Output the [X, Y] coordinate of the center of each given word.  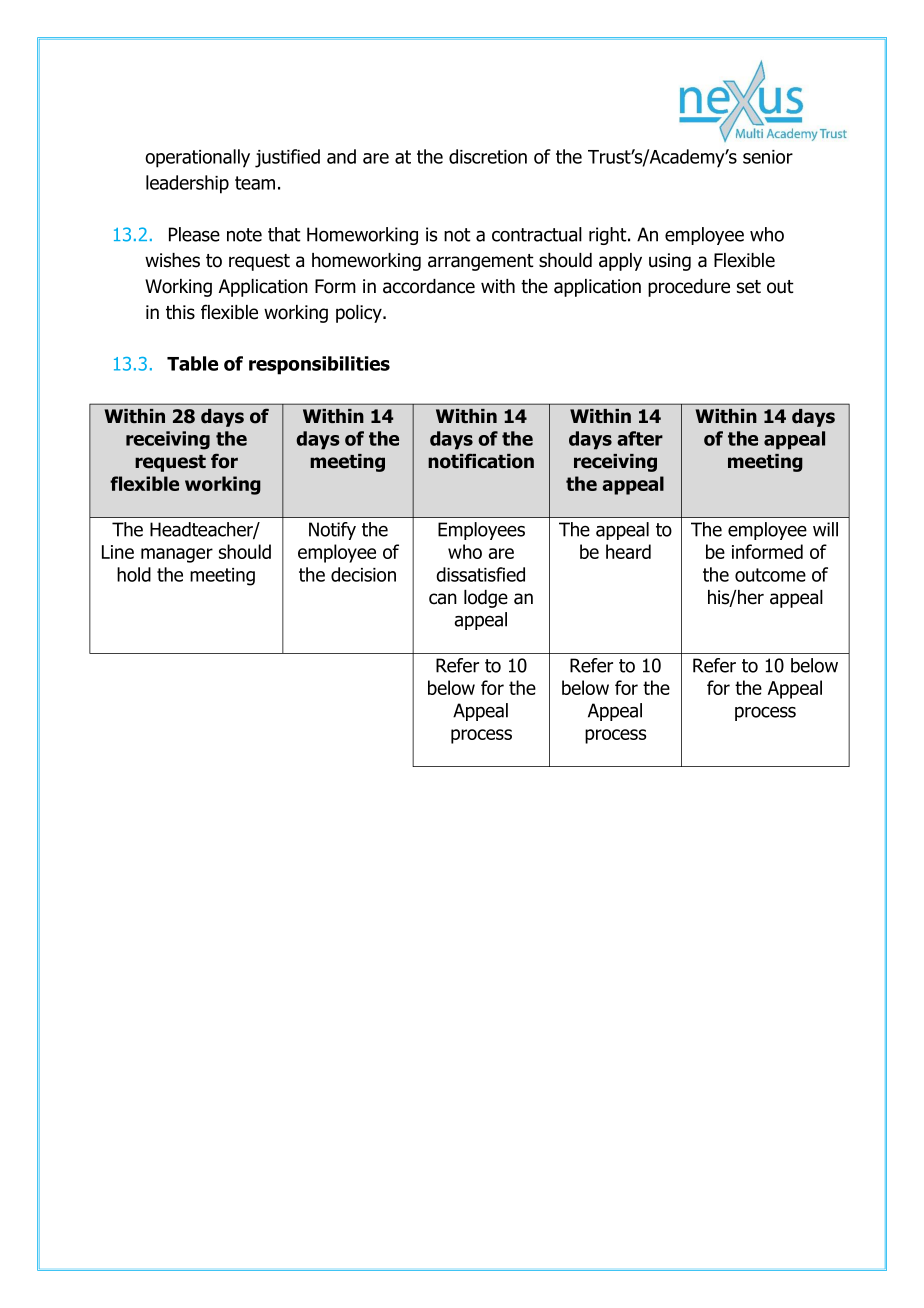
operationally [197, 158]
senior [768, 157]
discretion [488, 156]
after [640, 438]
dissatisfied [480, 574]
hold [134, 574]
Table [192, 363]
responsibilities [319, 365]
